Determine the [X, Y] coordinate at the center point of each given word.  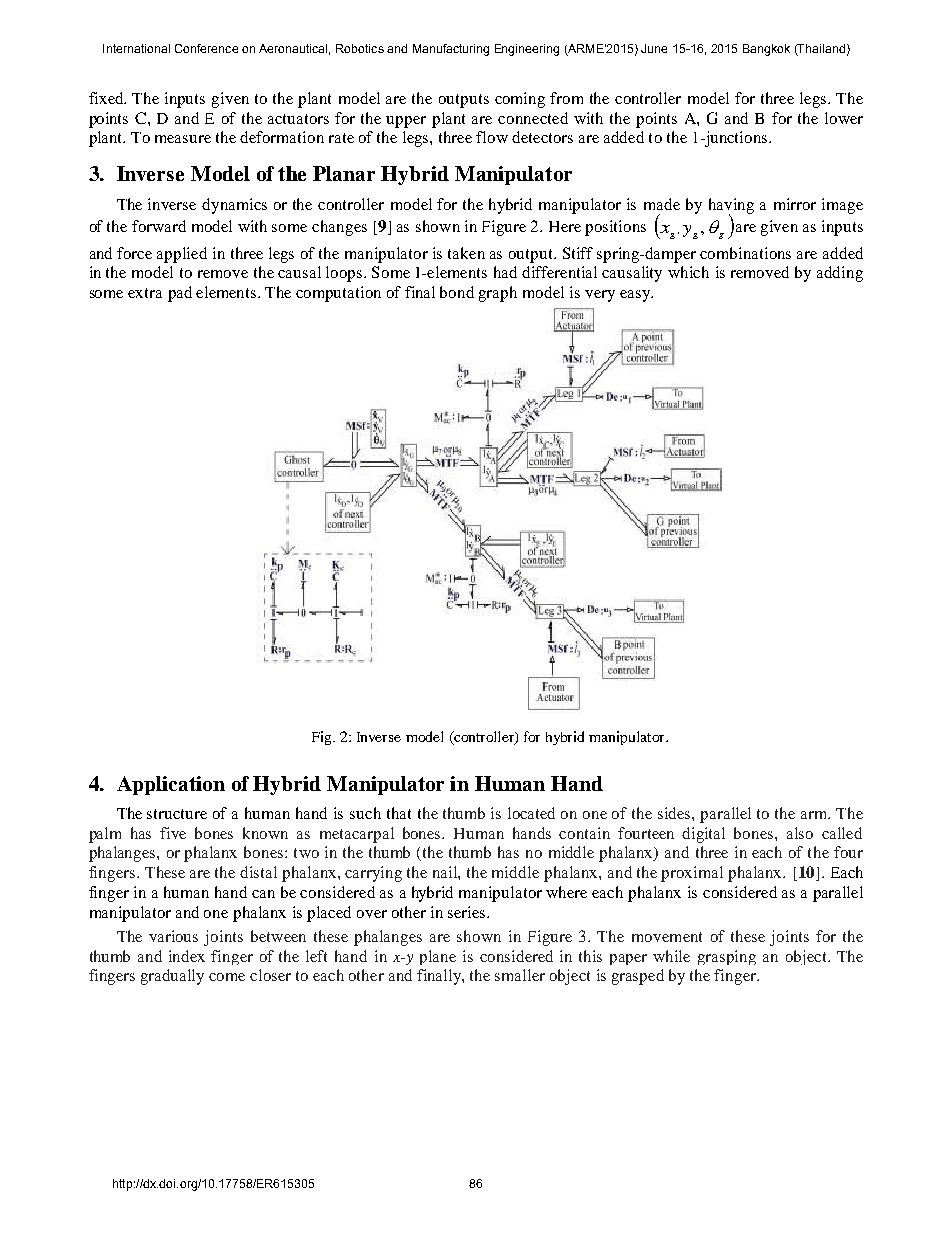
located [531, 813]
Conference [206, 48]
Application [171, 785]
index [187, 956]
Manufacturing [451, 50]
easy [636, 296]
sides [675, 813]
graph [498, 294]
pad [180, 294]
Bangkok [766, 50]
